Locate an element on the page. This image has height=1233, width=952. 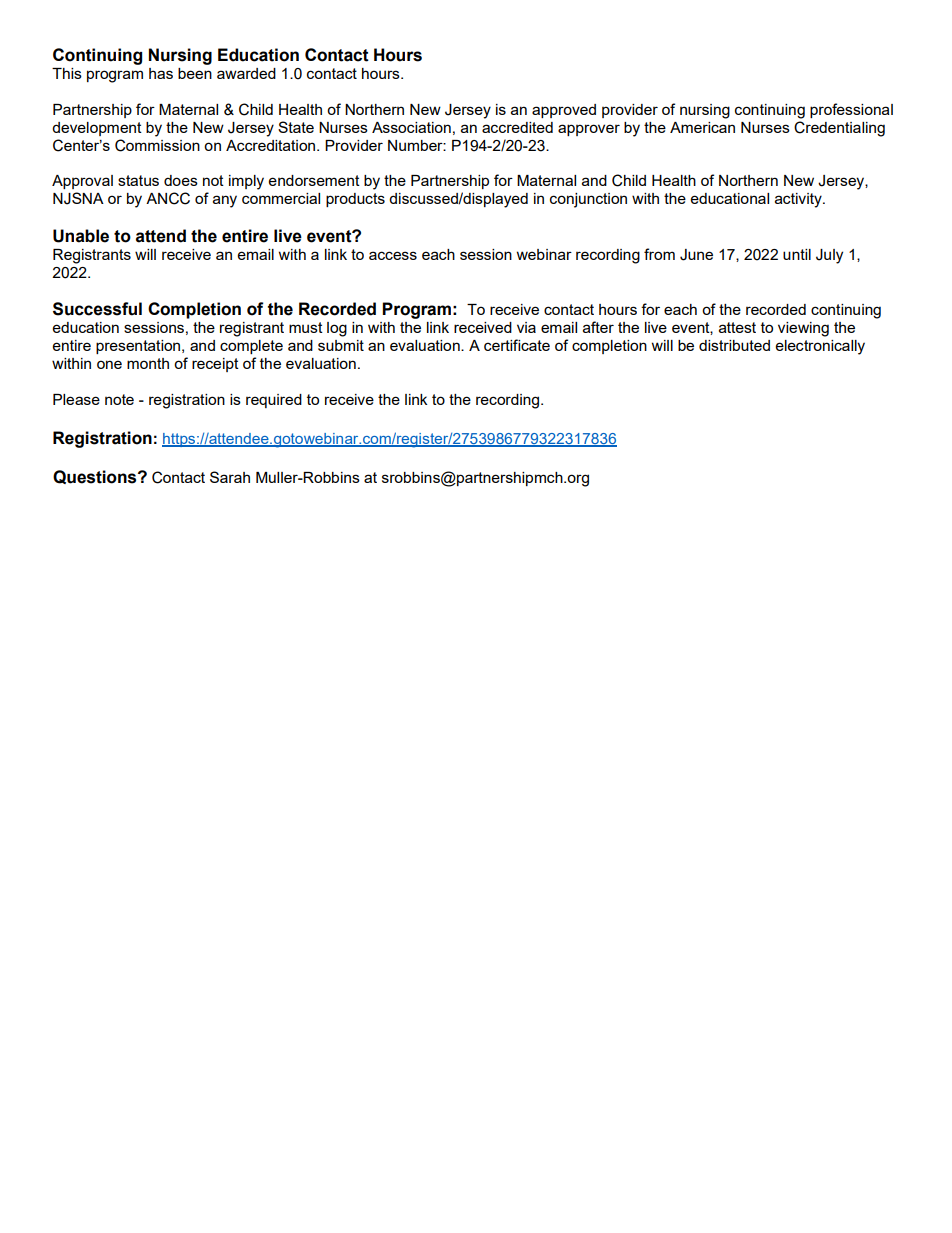
certificate is located at coordinates (517, 345).
